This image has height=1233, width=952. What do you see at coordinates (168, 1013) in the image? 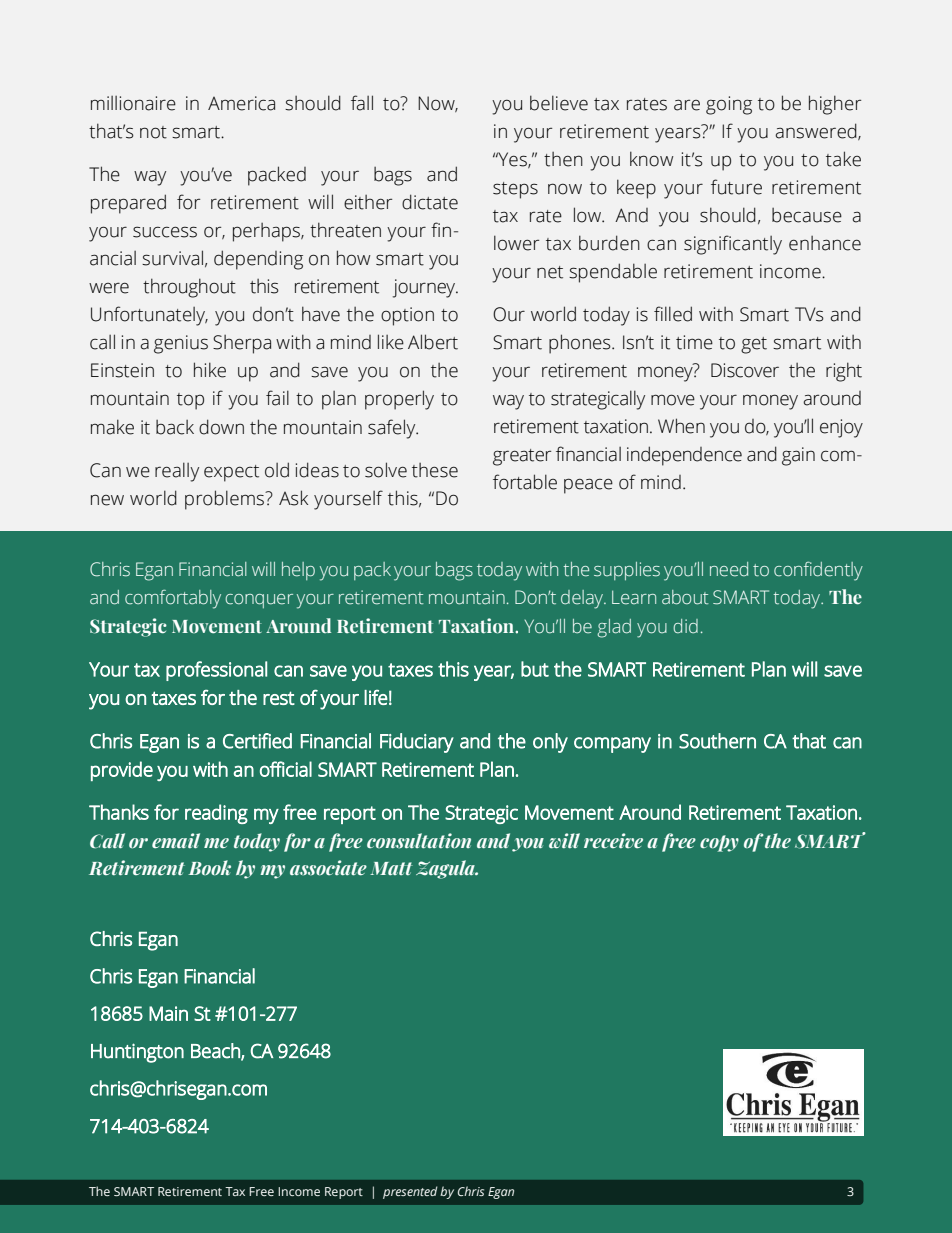
I see `Main` at bounding box center [168, 1013].
